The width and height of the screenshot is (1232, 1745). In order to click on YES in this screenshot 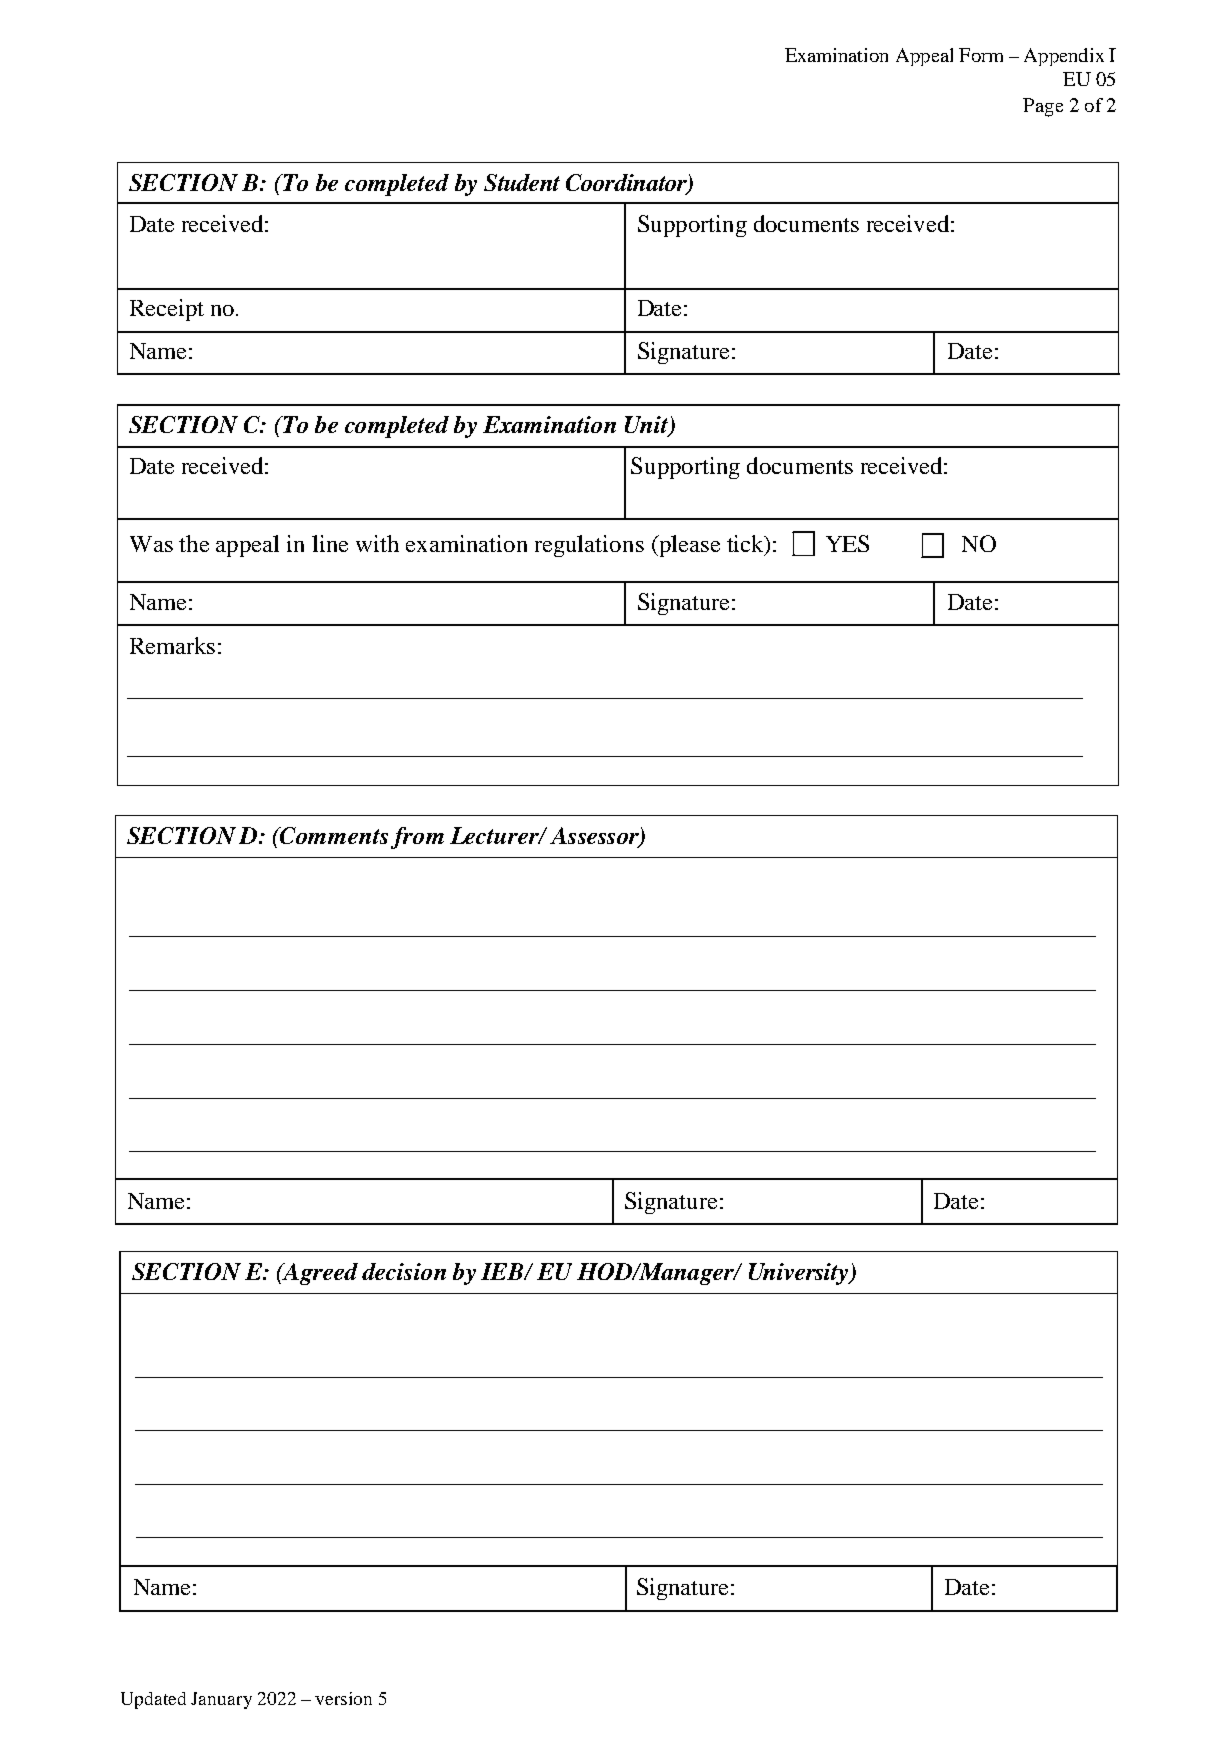, I will do `click(847, 543)`.
